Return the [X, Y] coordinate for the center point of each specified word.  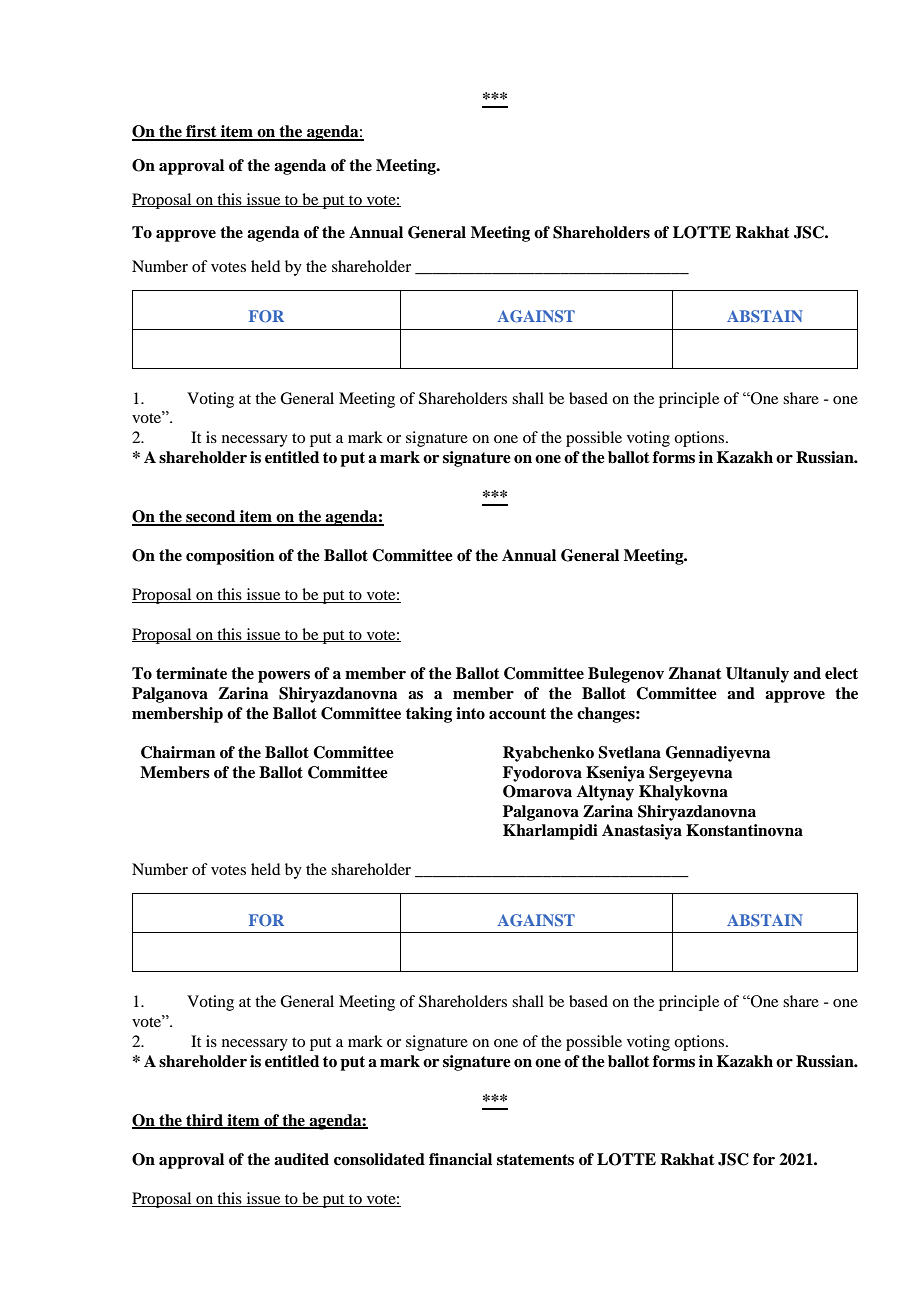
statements [535, 1160]
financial [460, 1159]
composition [230, 557]
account [517, 714]
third [204, 1121]
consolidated [379, 1159]
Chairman [178, 752]
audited [301, 1159]
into [470, 713]
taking [429, 715]
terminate [191, 673]
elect [841, 673]
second [211, 517]
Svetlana [629, 752]
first [201, 132]
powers [284, 677]
